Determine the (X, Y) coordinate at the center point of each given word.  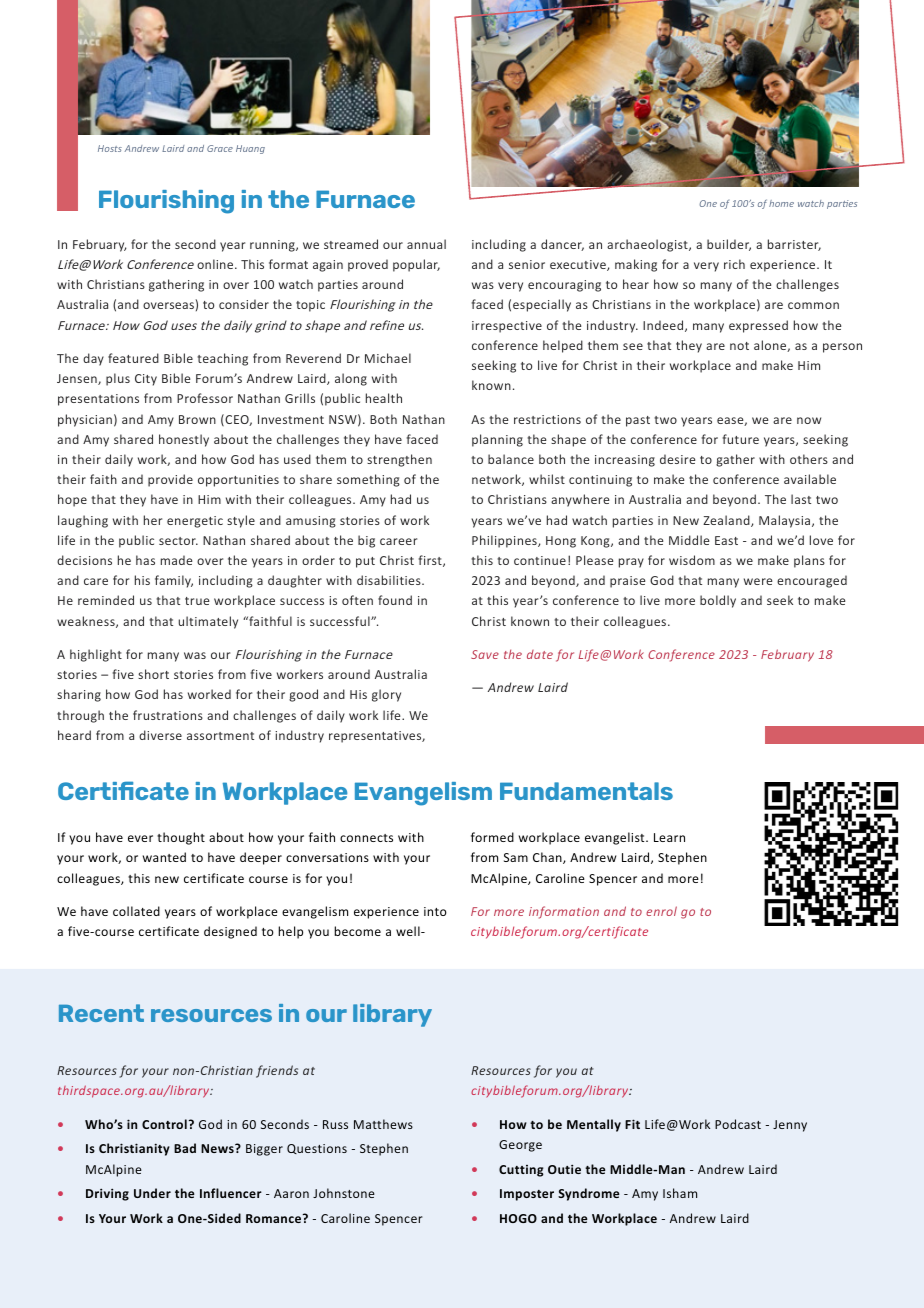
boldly (718, 601)
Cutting (521, 1171)
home (781, 203)
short (153, 674)
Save (485, 654)
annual (426, 244)
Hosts (110, 148)
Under (152, 1193)
